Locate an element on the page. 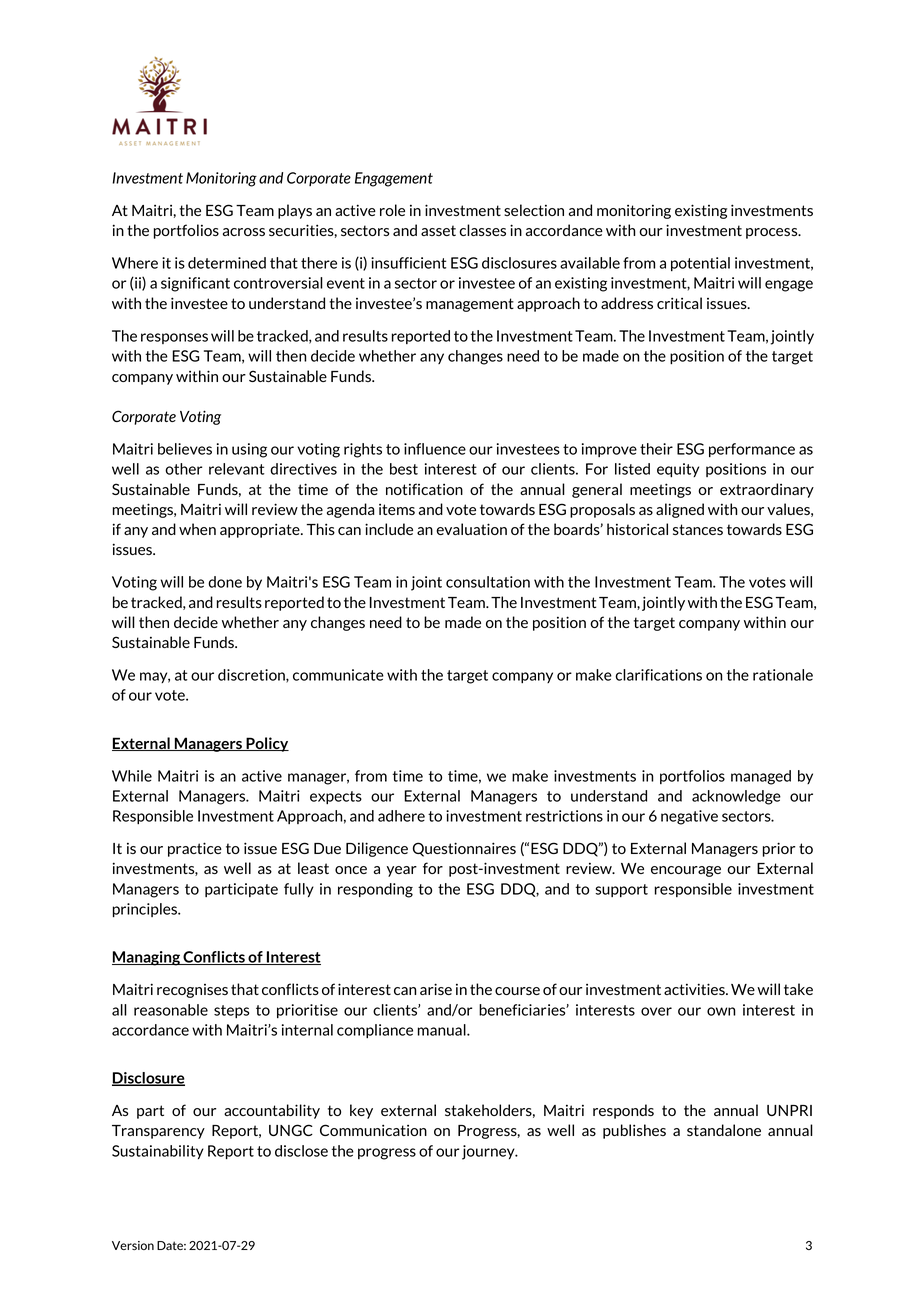 This image has height=1308, width=924. asset is located at coordinates (438, 230).
